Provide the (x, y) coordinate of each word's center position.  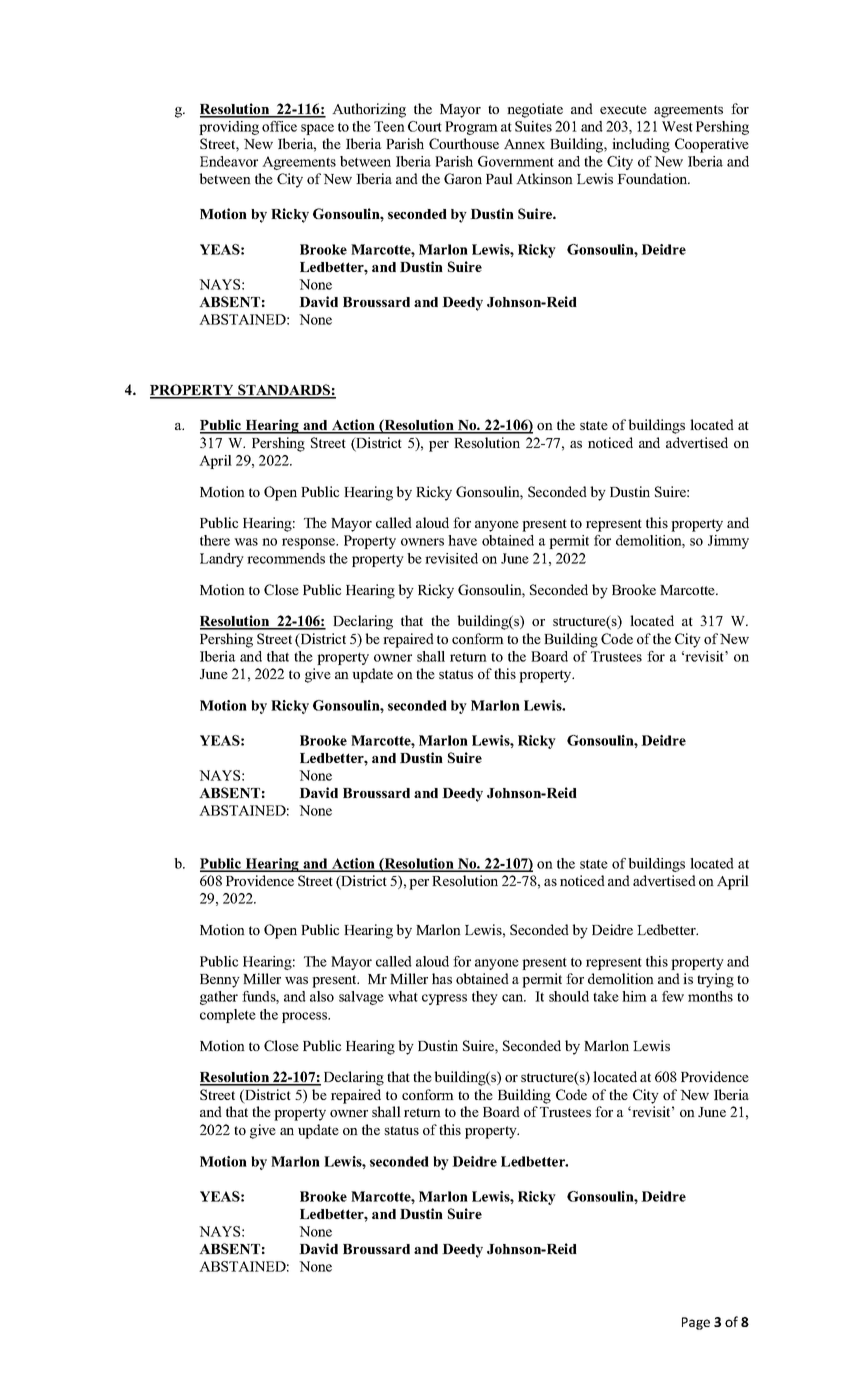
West (677, 126)
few (673, 996)
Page (696, 1323)
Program (471, 128)
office (279, 126)
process (306, 1017)
